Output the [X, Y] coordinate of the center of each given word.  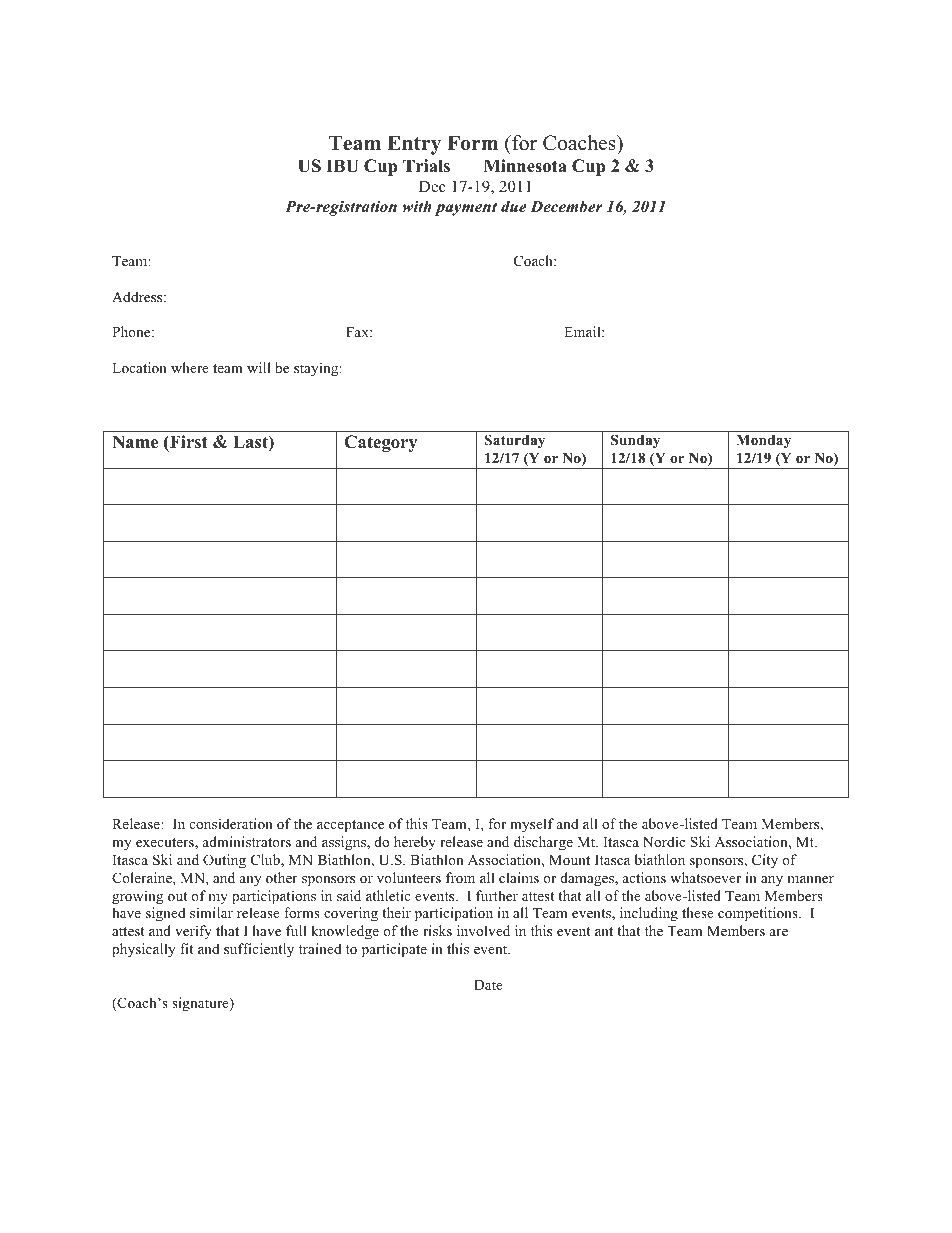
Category [380, 443]
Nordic [664, 841]
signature [201, 1004]
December [566, 206]
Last [251, 443]
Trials [426, 166]
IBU [342, 166]
